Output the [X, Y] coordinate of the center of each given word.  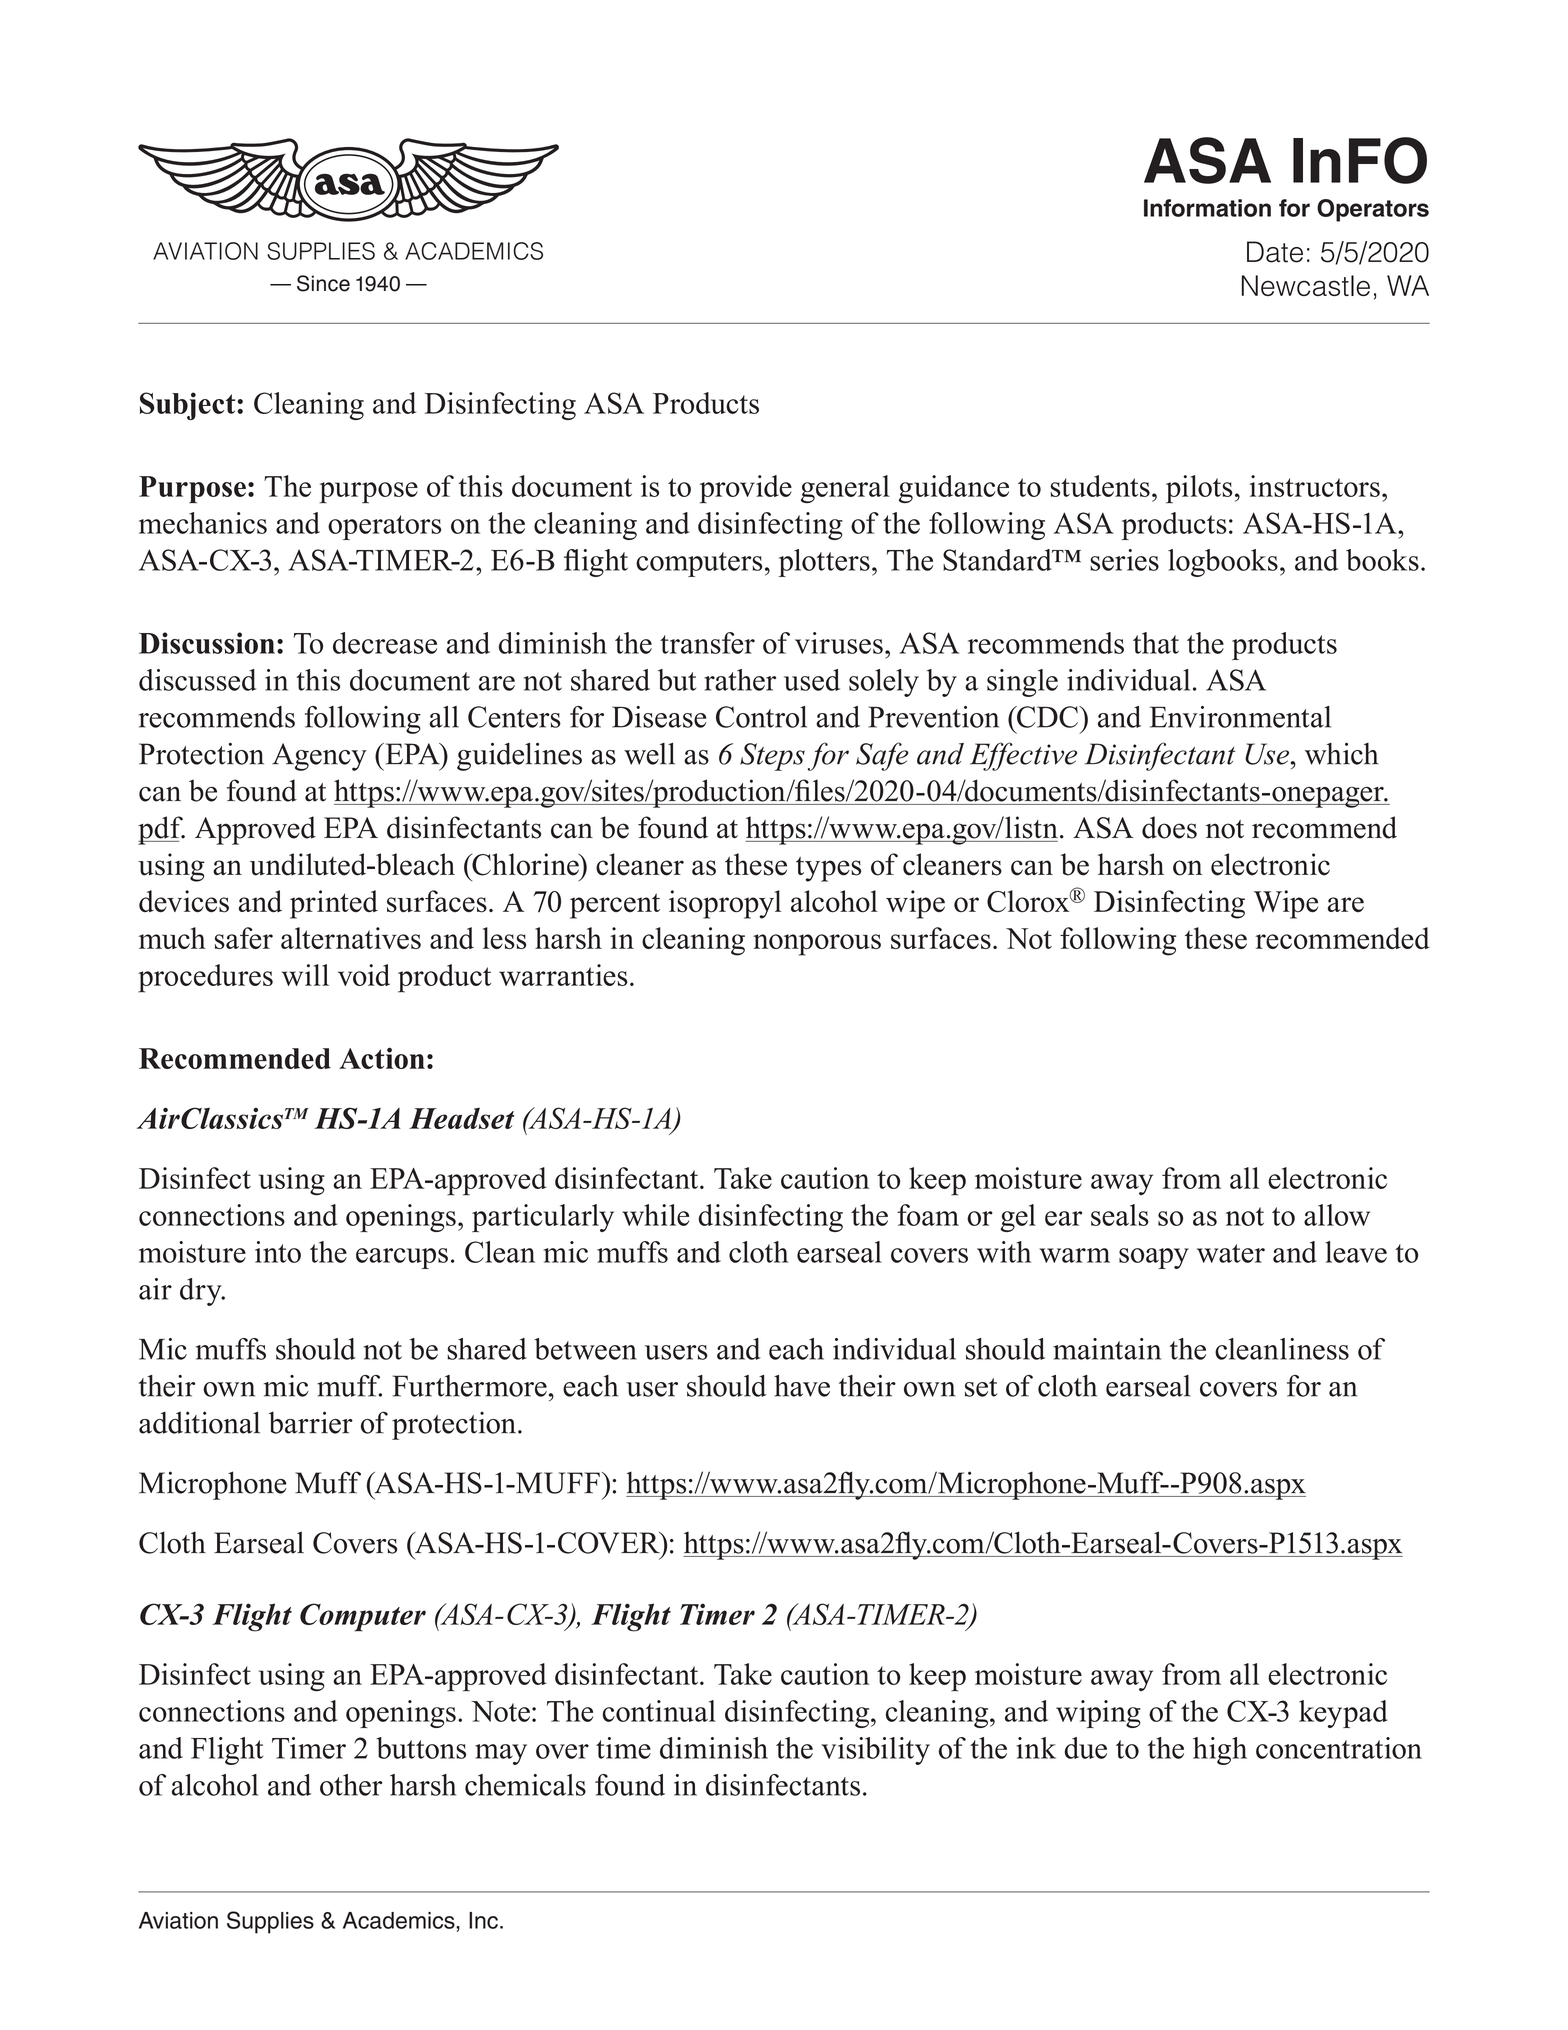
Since [323, 283]
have [802, 1386]
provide [746, 489]
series [1124, 560]
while [655, 1215]
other [351, 1785]
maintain [1107, 1349]
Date [1275, 252]
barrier [311, 1422]
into [278, 1252]
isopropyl [725, 904]
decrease [385, 643]
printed [334, 904]
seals [1120, 1215]
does [1169, 827]
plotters [824, 563]
